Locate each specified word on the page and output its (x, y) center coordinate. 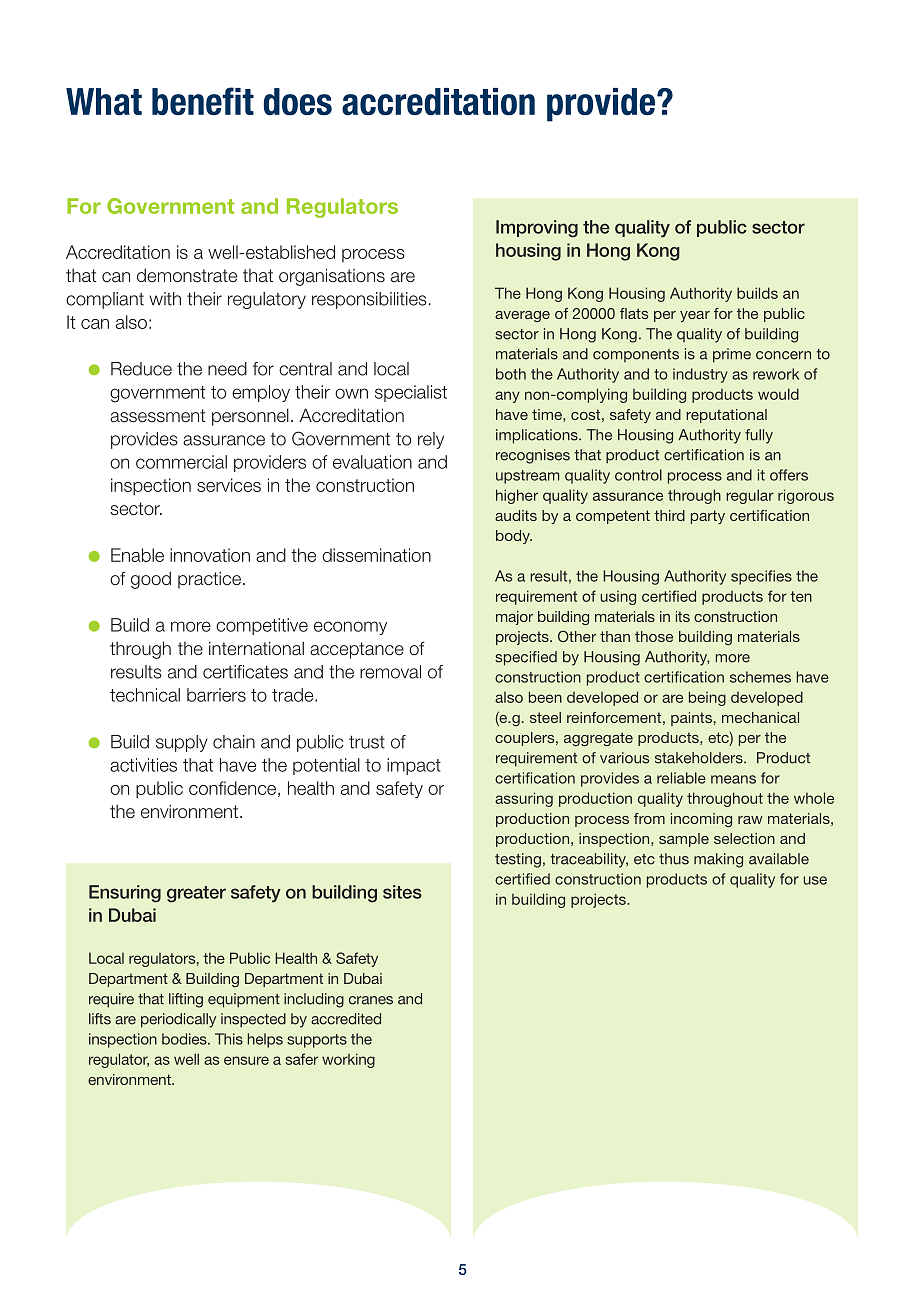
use (815, 880)
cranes (371, 1000)
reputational (726, 416)
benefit (203, 101)
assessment (157, 416)
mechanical (760, 717)
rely (431, 440)
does (297, 102)
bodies (185, 1039)
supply (182, 743)
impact (414, 766)
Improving (537, 229)
